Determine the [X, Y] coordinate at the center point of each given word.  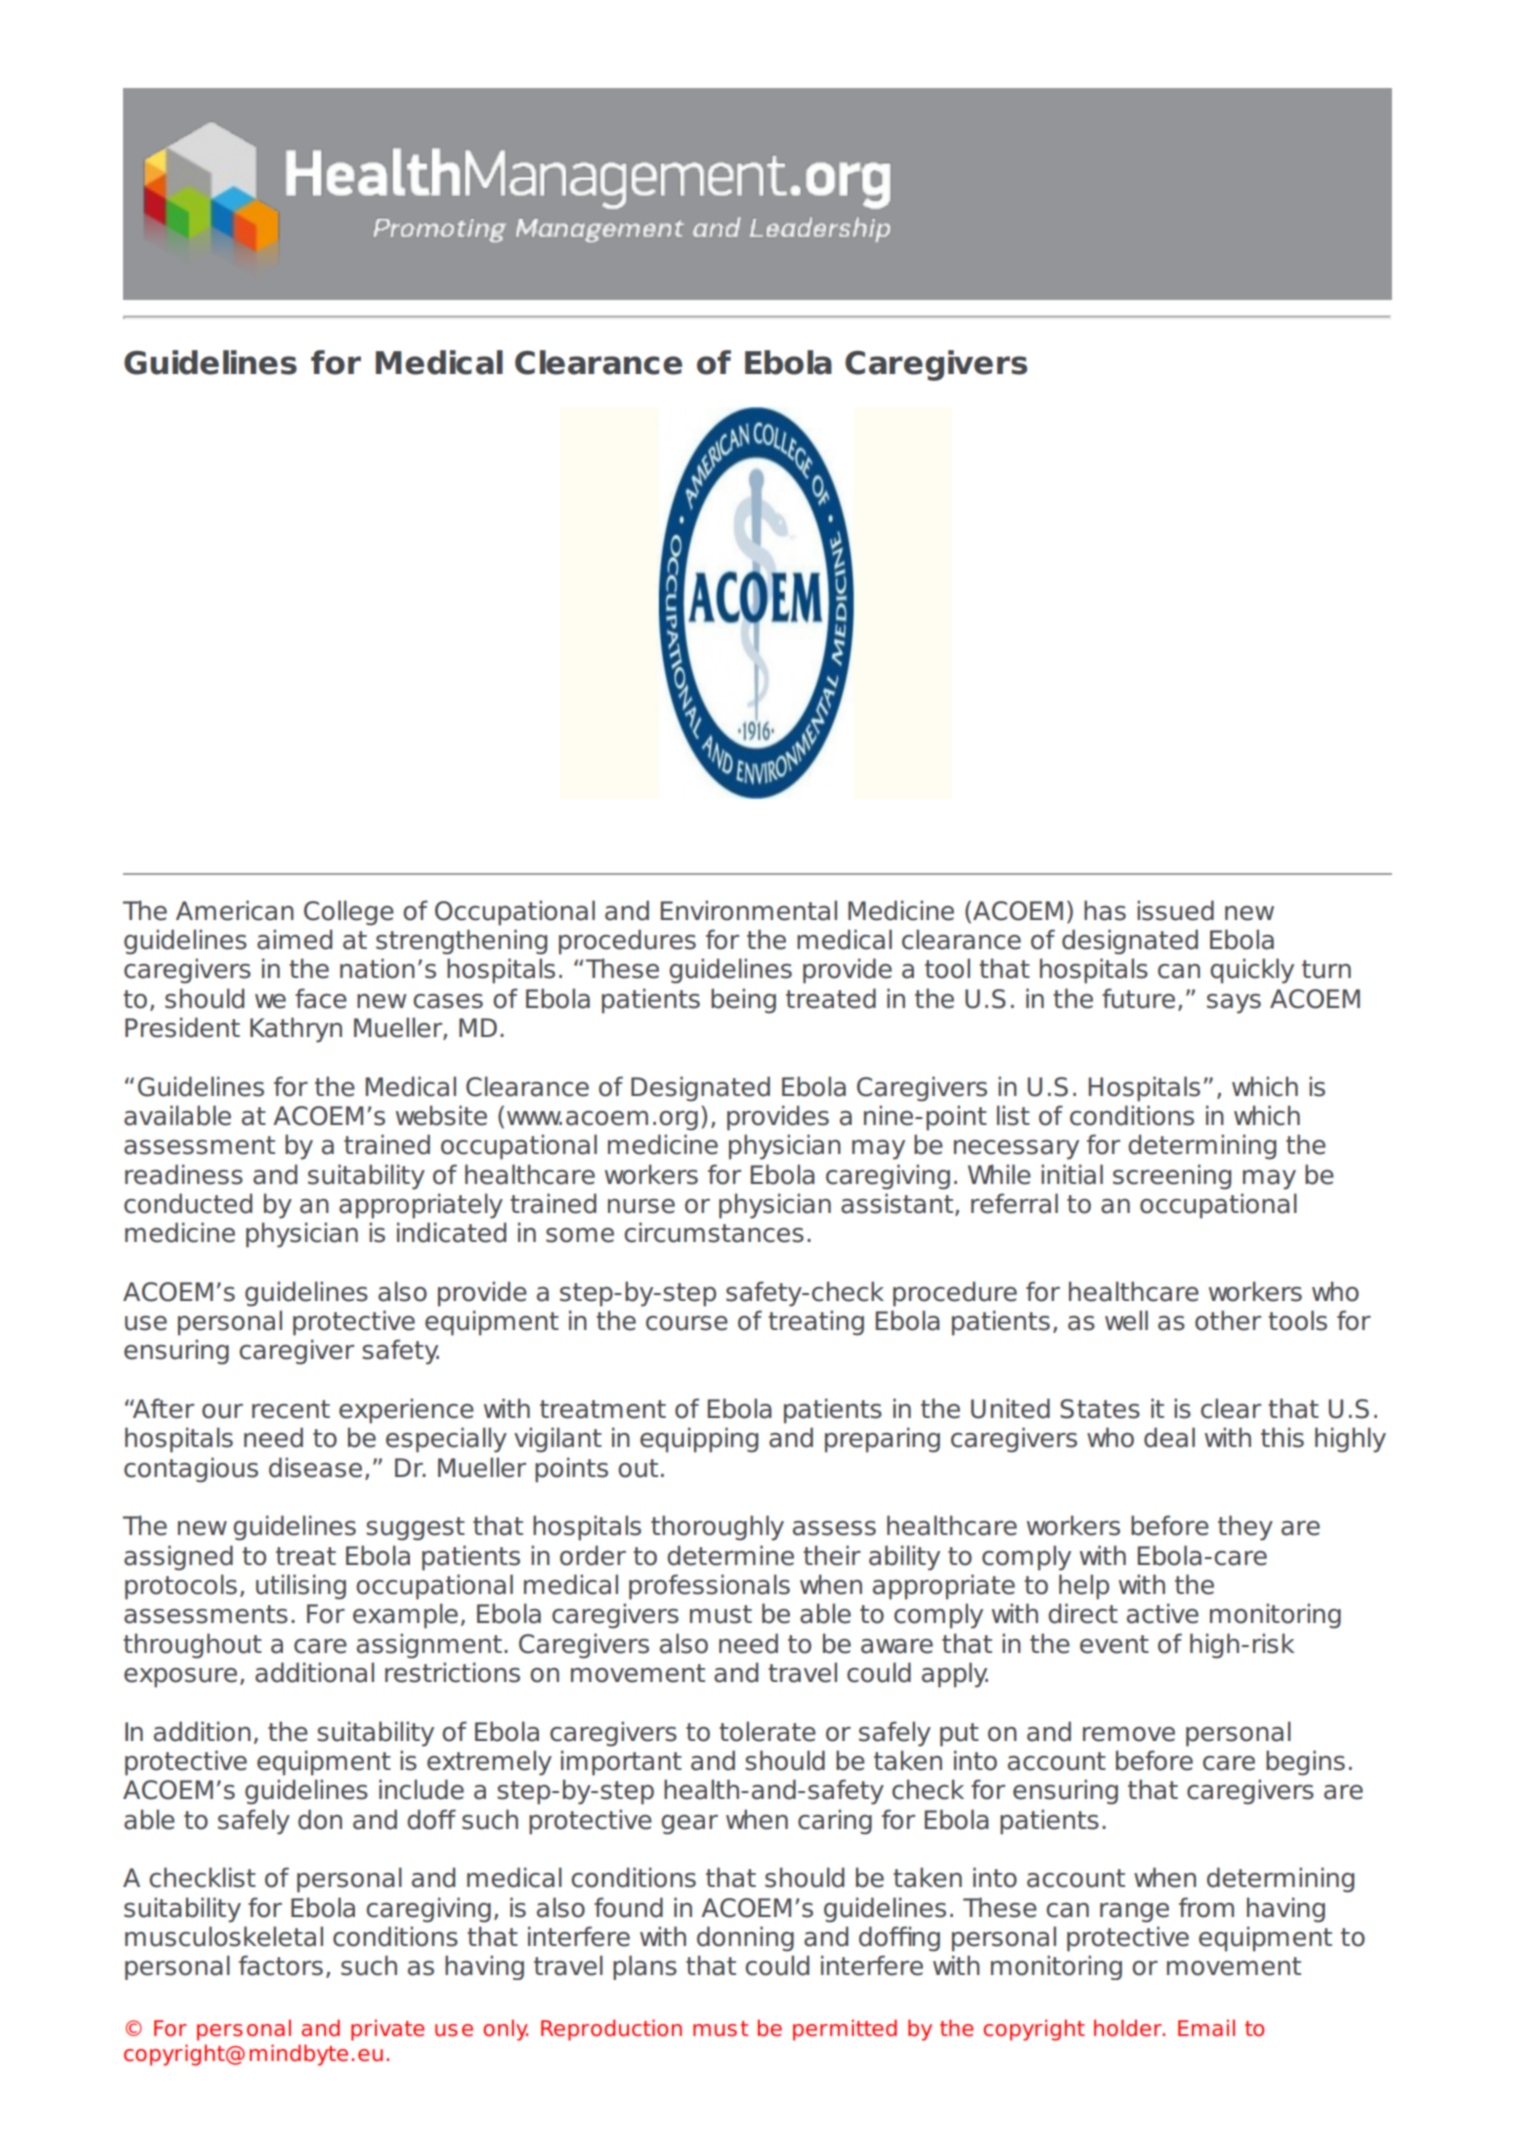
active [1163, 1613]
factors [281, 1965]
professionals [709, 1587]
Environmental [749, 910]
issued [1175, 910]
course [687, 1323]
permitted [845, 2030]
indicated [451, 1232]
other [1228, 1320]
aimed [294, 939]
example [405, 1616]
